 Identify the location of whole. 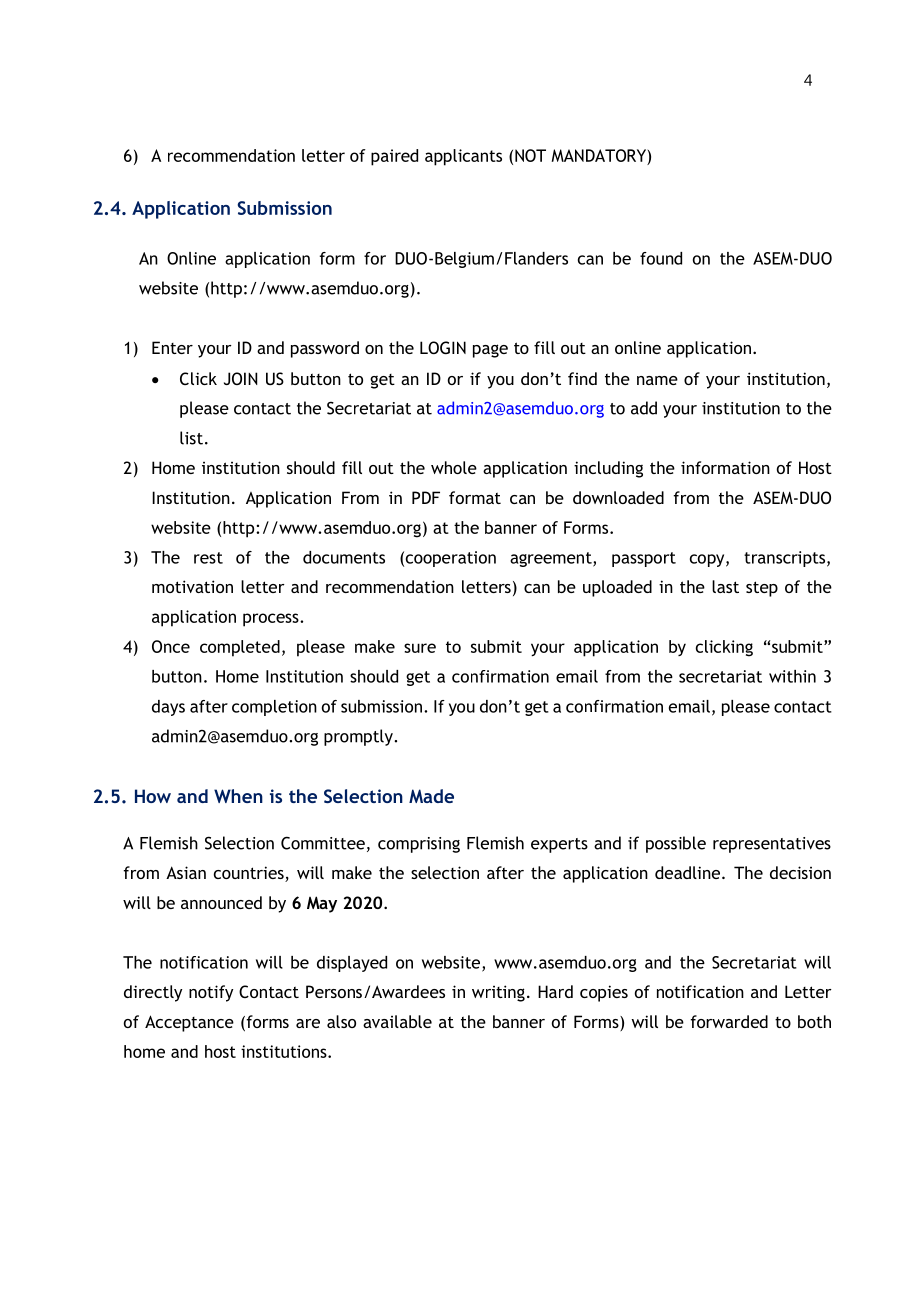
(454, 467).
